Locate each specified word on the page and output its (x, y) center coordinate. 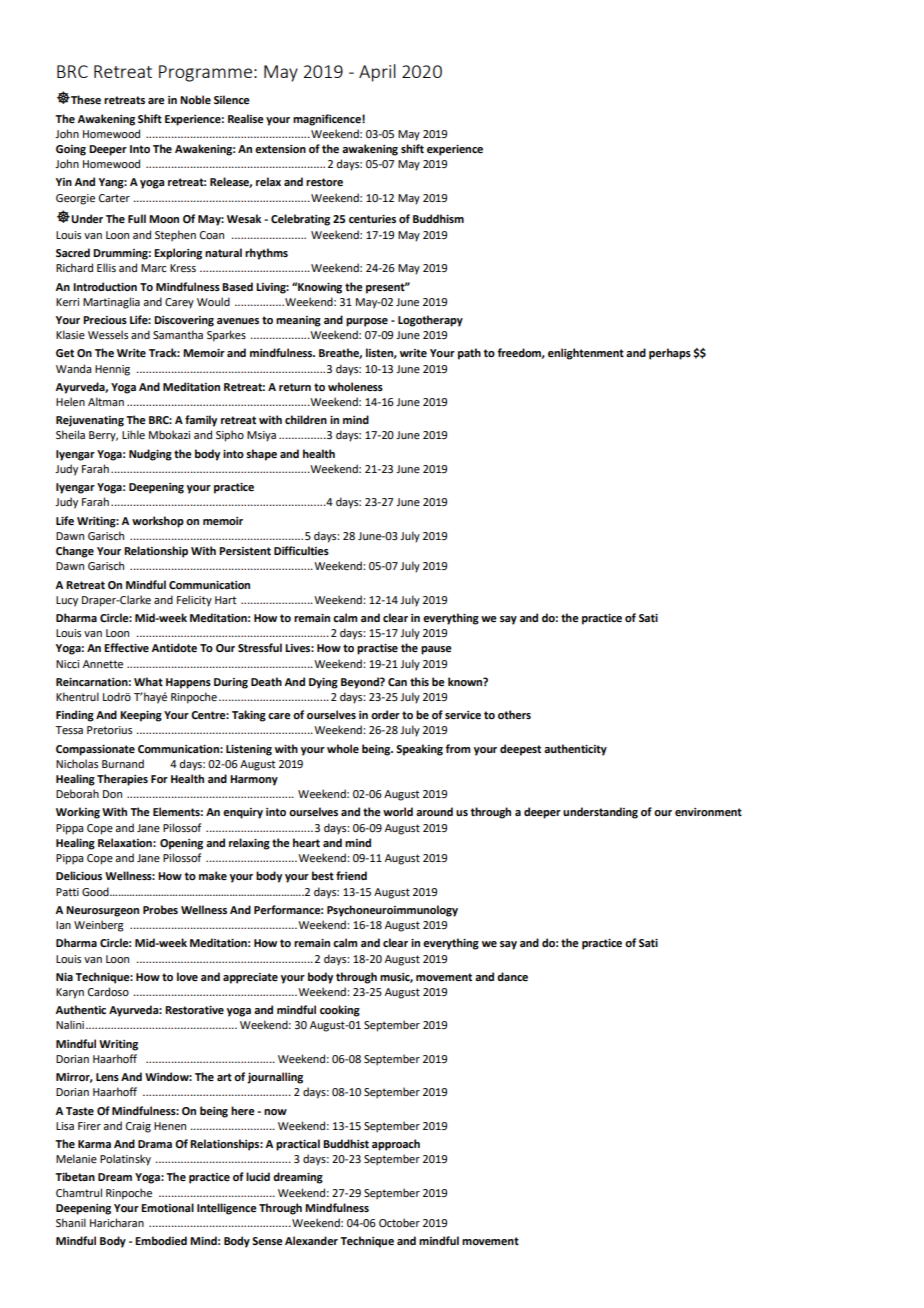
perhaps (670, 354)
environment (708, 812)
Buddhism (438, 218)
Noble (195, 99)
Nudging (150, 455)
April (377, 73)
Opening (181, 844)
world (398, 811)
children (306, 420)
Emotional (167, 1207)
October (399, 1222)
